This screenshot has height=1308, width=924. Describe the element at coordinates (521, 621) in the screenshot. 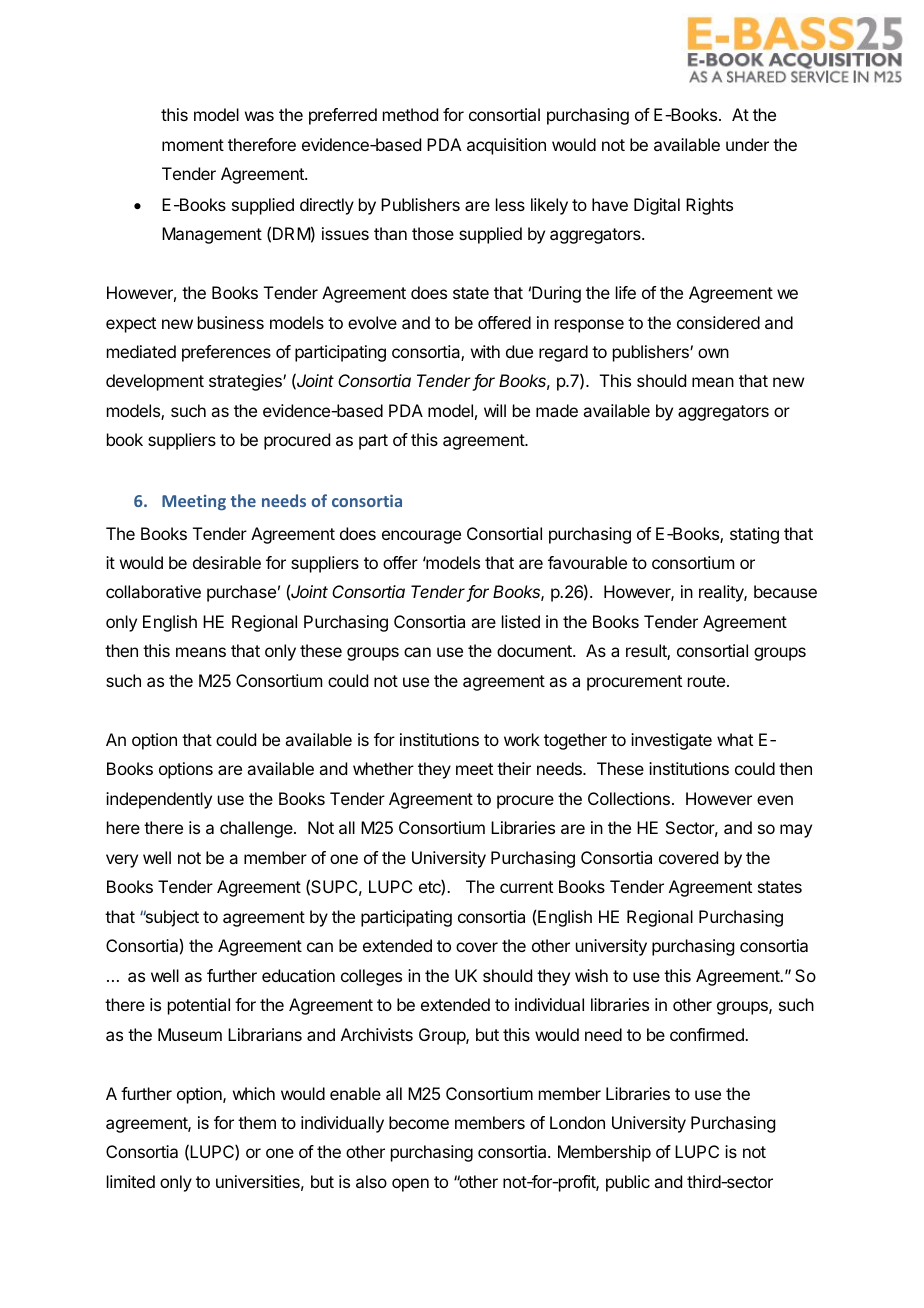

I see `listed` at that location.
